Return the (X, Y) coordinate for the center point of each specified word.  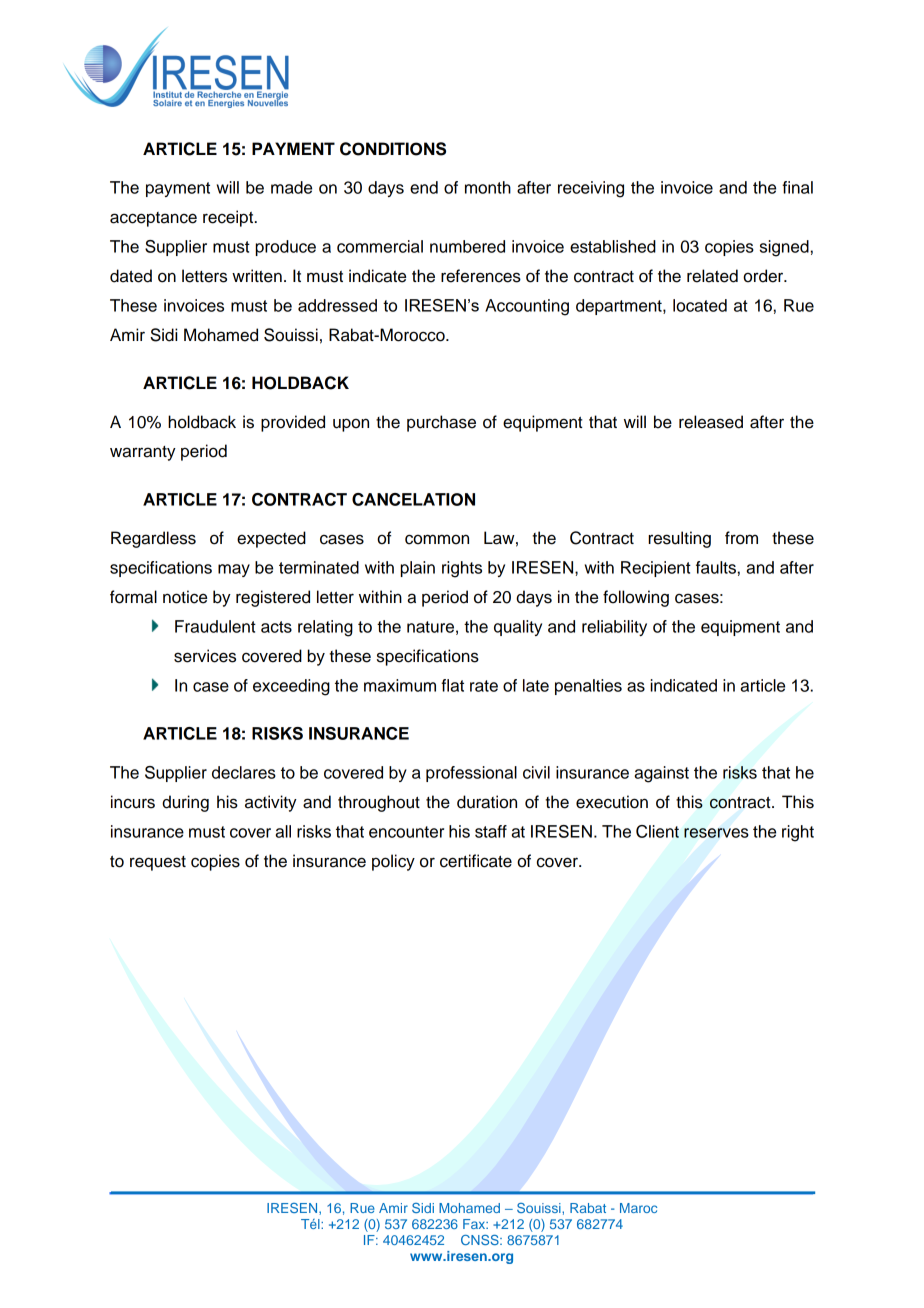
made (291, 187)
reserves (716, 833)
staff (491, 831)
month (488, 187)
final (797, 187)
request (158, 863)
